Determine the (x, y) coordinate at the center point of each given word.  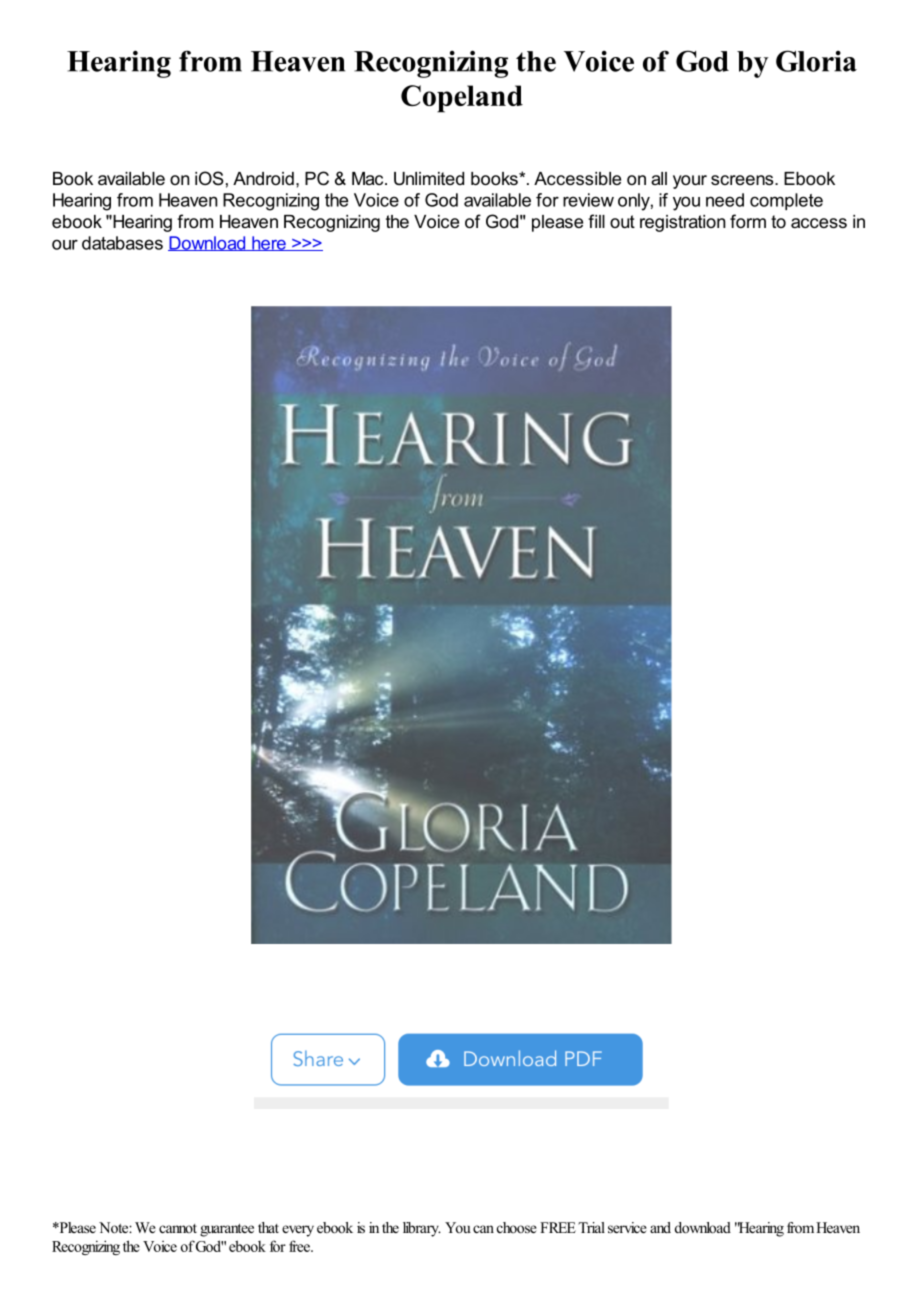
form (748, 221)
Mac (369, 178)
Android (263, 178)
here (269, 243)
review (588, 200)
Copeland (462, 99)
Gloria (816, 61)
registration (682, 223)
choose (517, 1227)
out (622, 221)
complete (786, 201)
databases (122, 243)
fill (596, 221)
